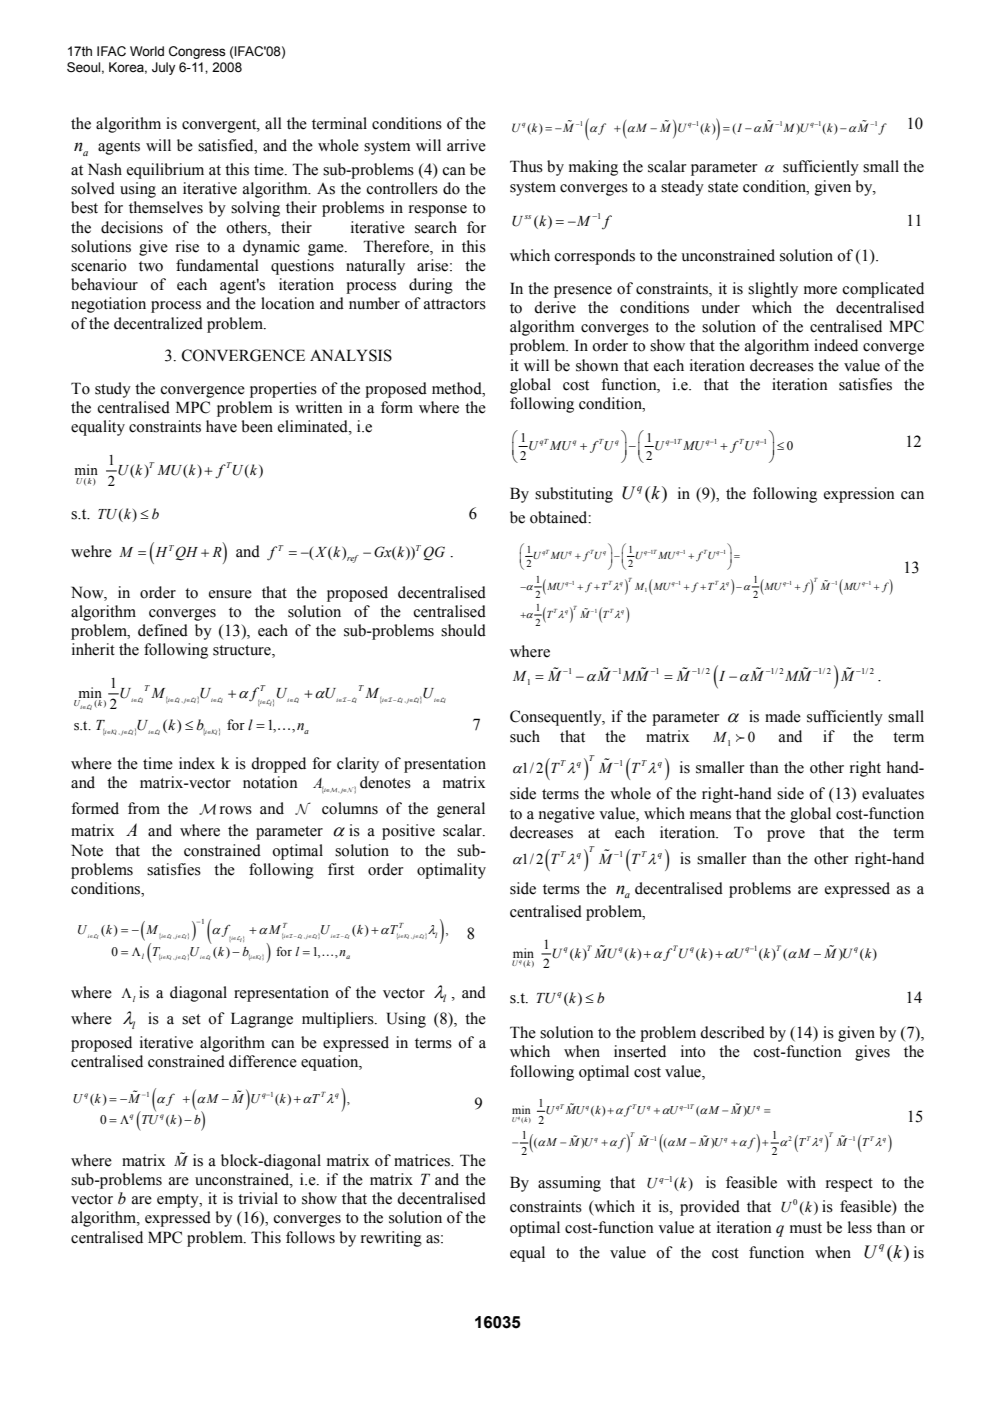  What do you see at coordinates (786, 836) in the image?
I see `prove` at bounding box center [786, 836].
